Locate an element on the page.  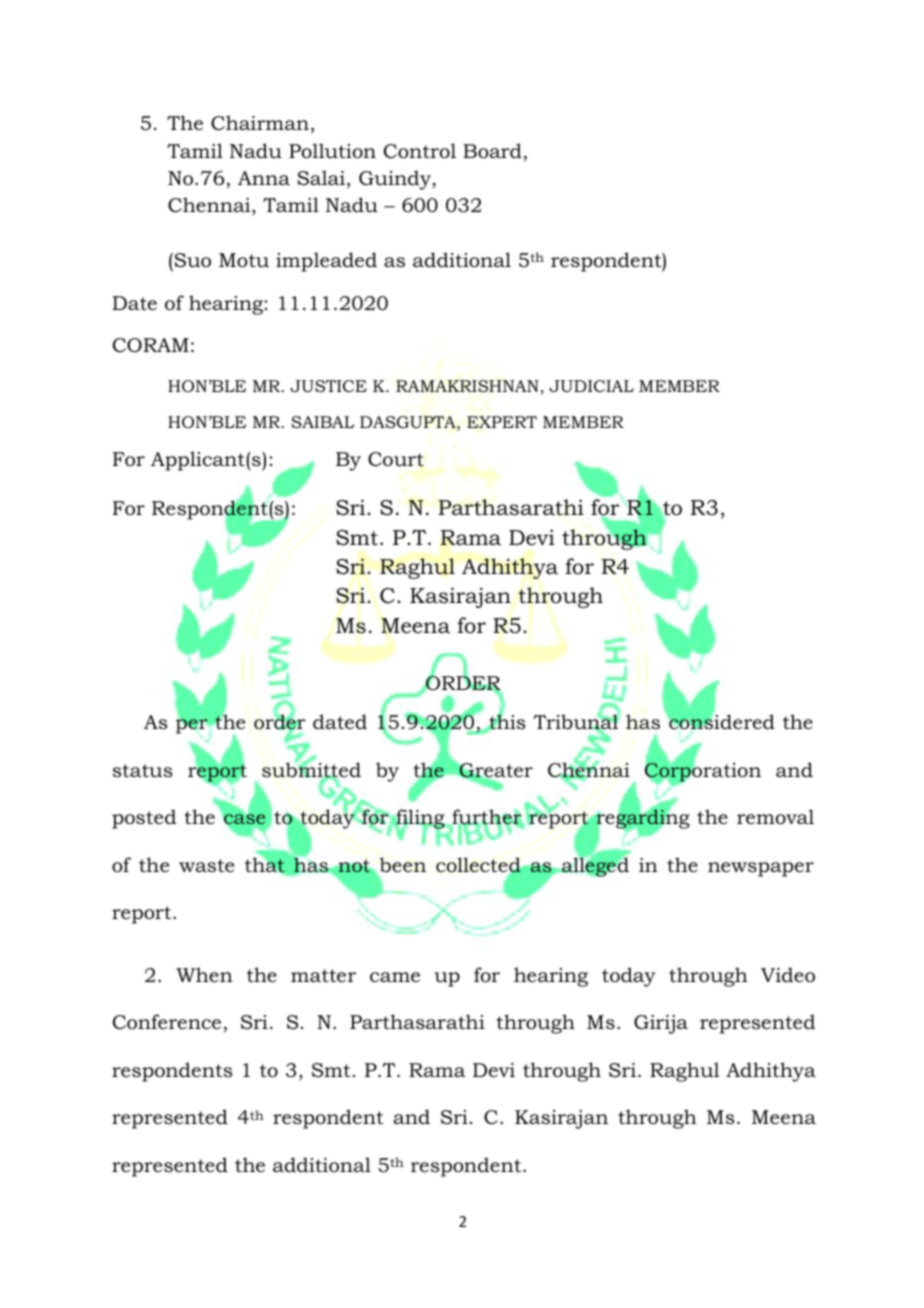
Chairman is located at coordinates (260, 123).
